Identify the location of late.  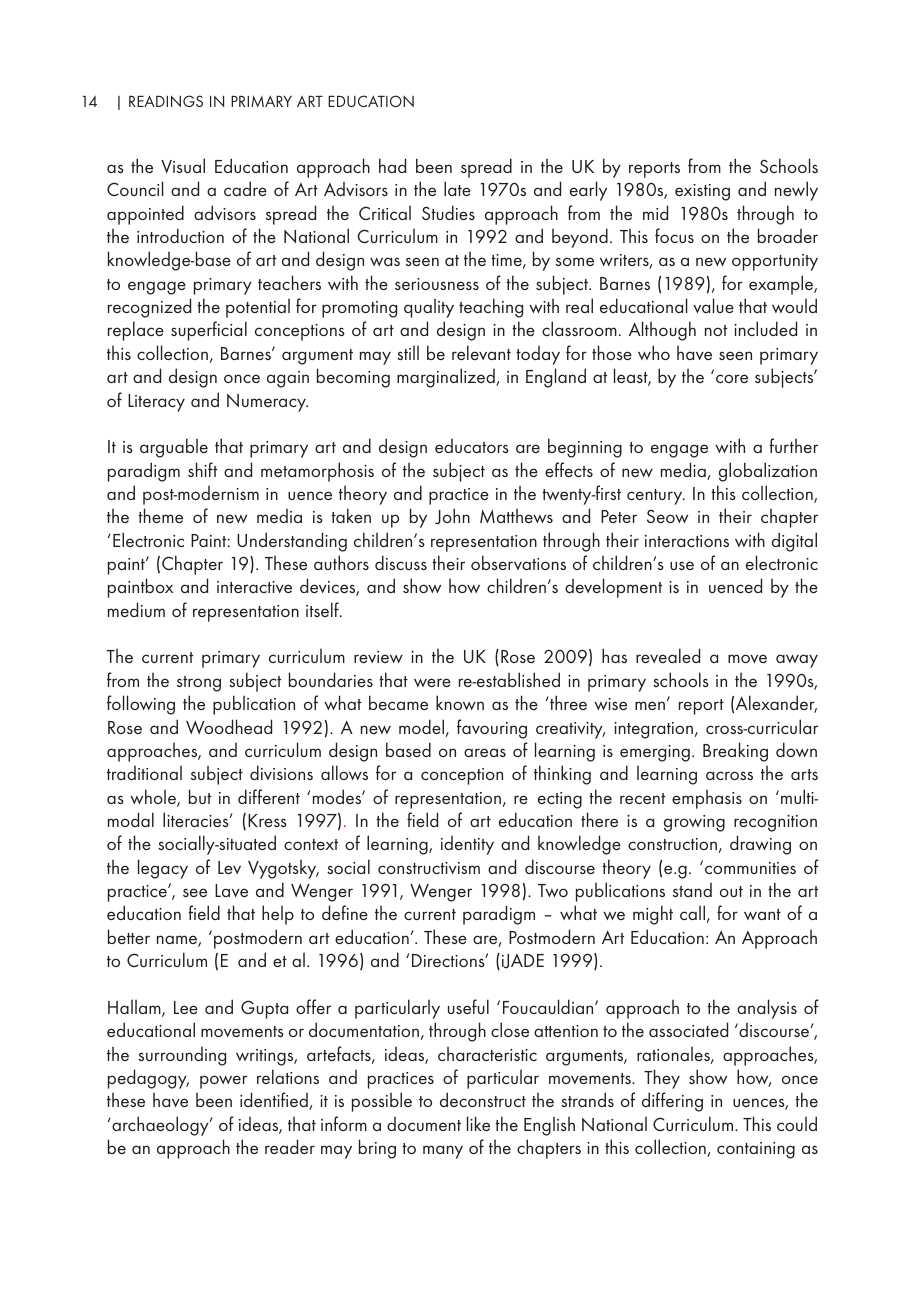
(457, 188).
